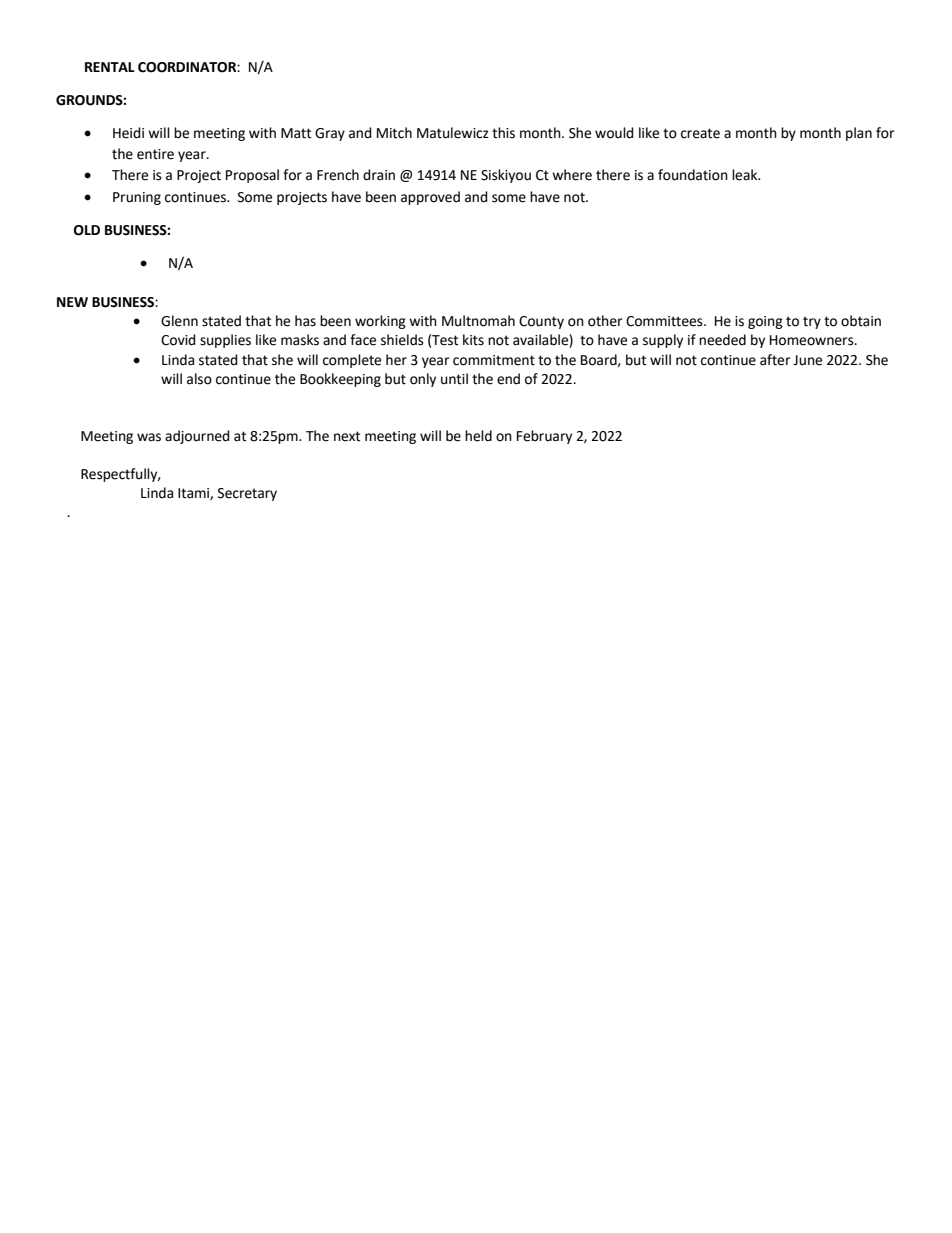 This image has height=1233, width=952. I want to click on held, so click(478, 436).
